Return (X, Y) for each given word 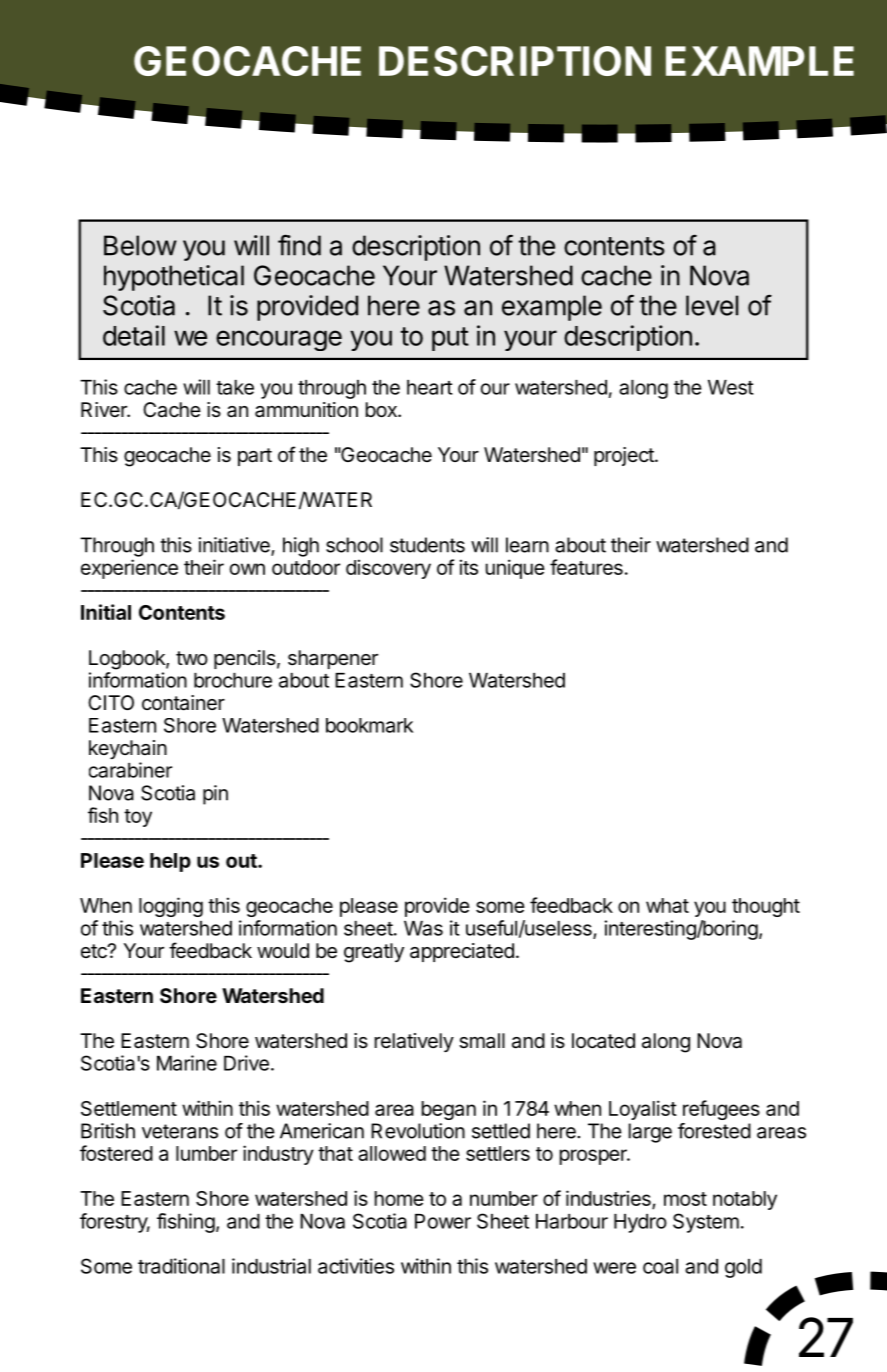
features (586, 567)
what (667, 905)
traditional (181, 1266)
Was (423, 928)
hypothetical (174, 278)
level (712, 305)
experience (129, 569)
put (450, 339)
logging (171, 907)
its (469, 567)
